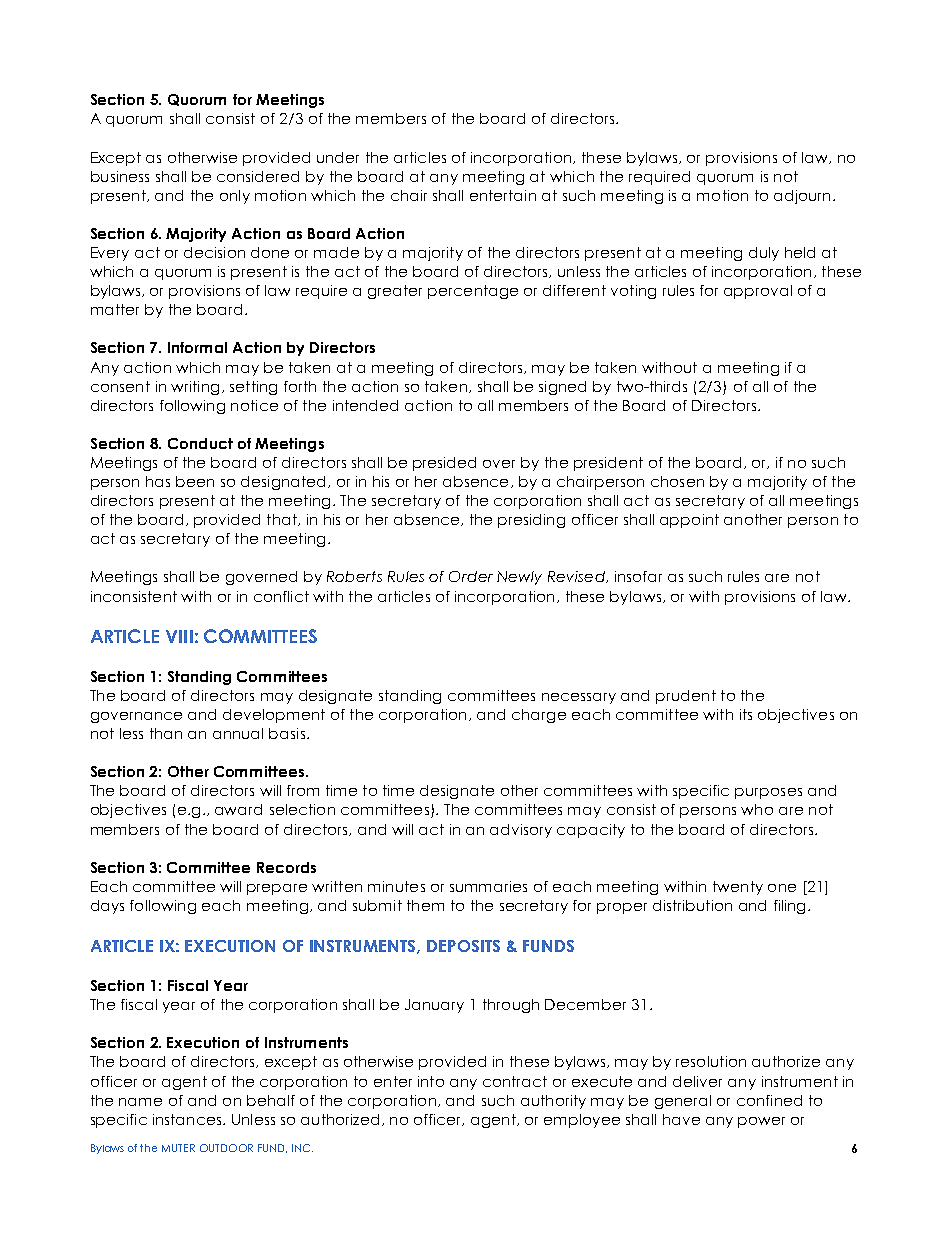  Describe the element at coordinates (166, 733) in the screenshot. I see `than` at that location.
